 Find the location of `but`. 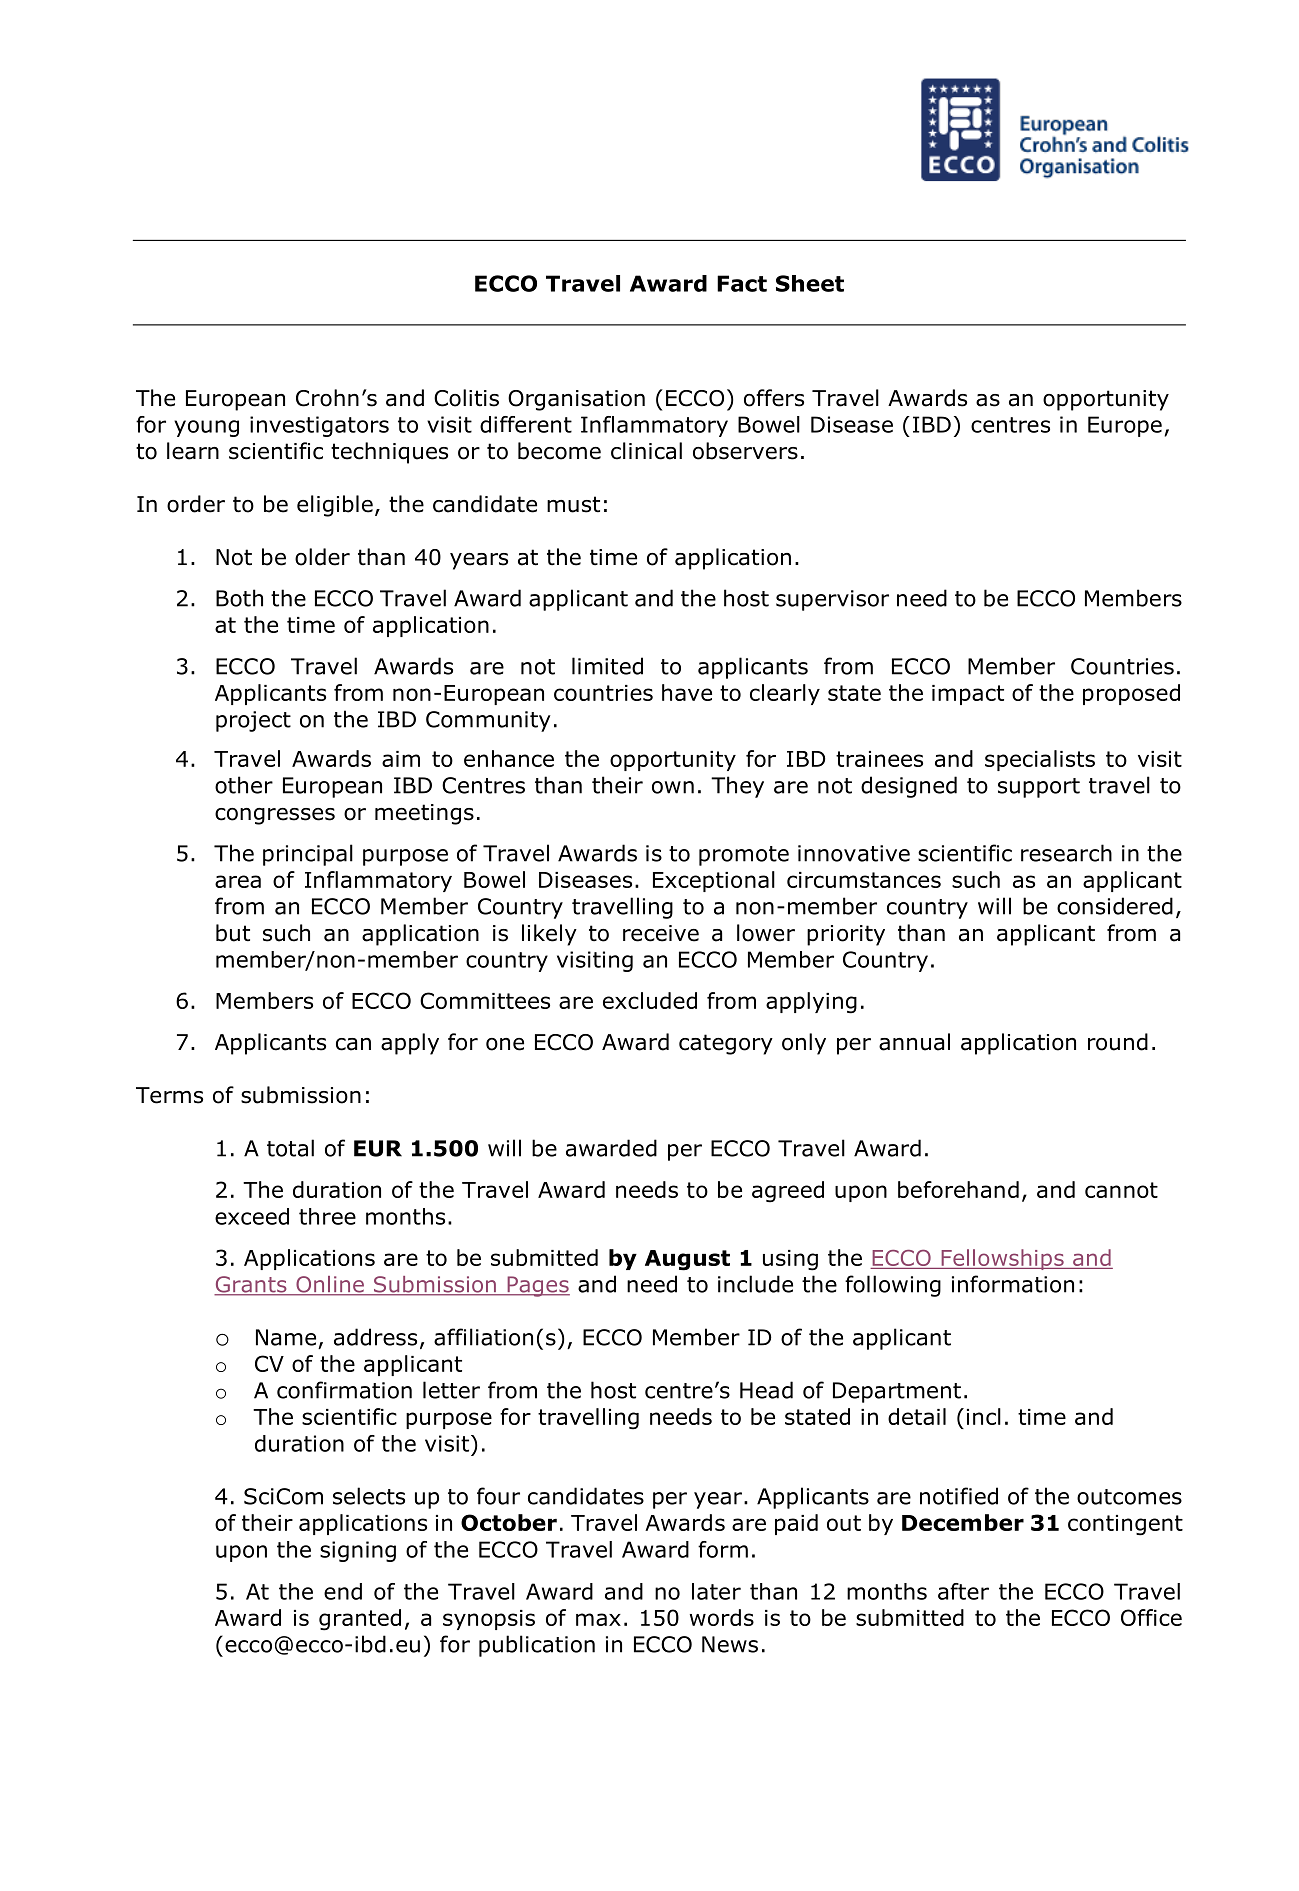

but is located at coordinates (233, 933).
